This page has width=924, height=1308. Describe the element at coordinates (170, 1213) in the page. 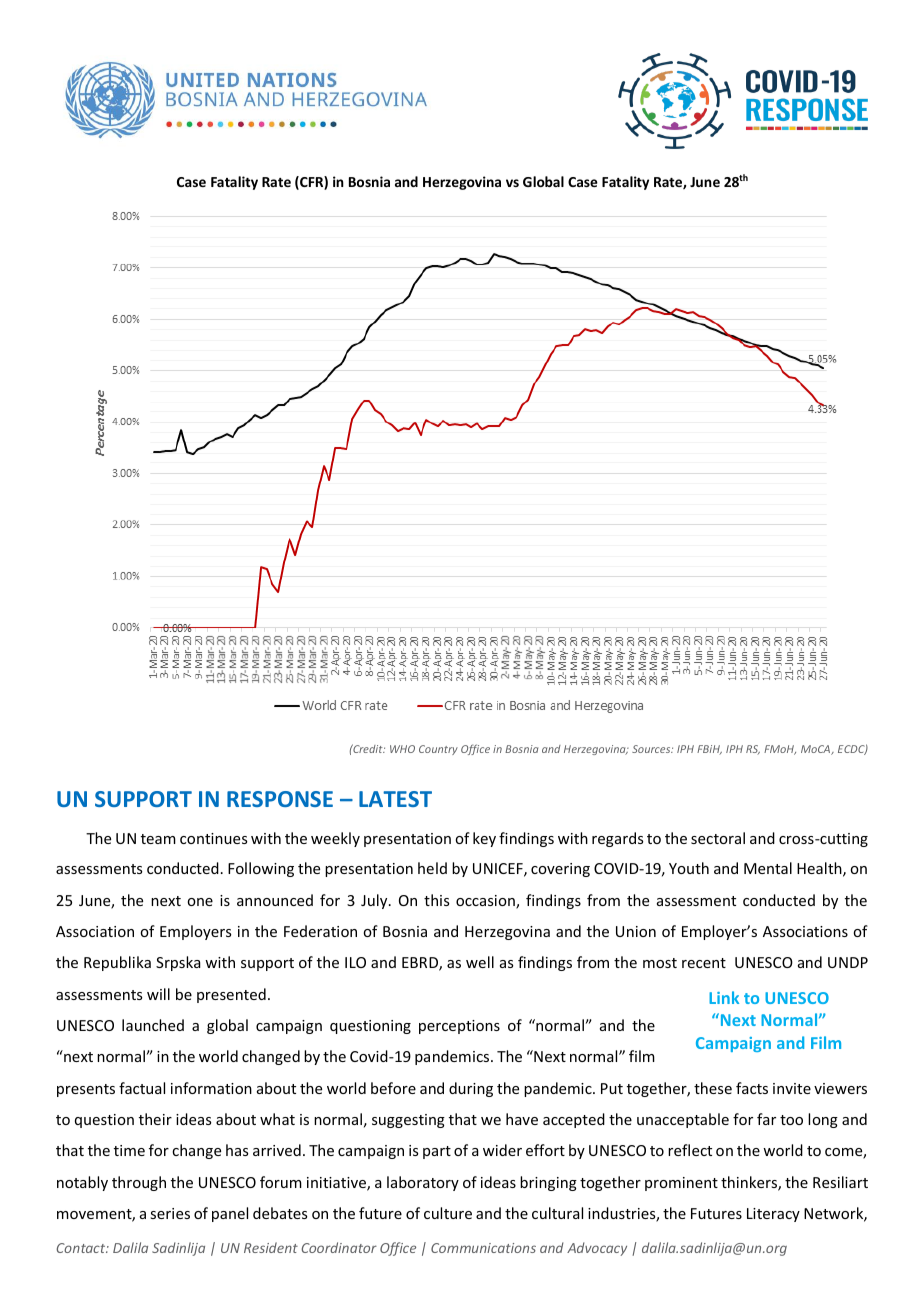

I see `series` at that location.
